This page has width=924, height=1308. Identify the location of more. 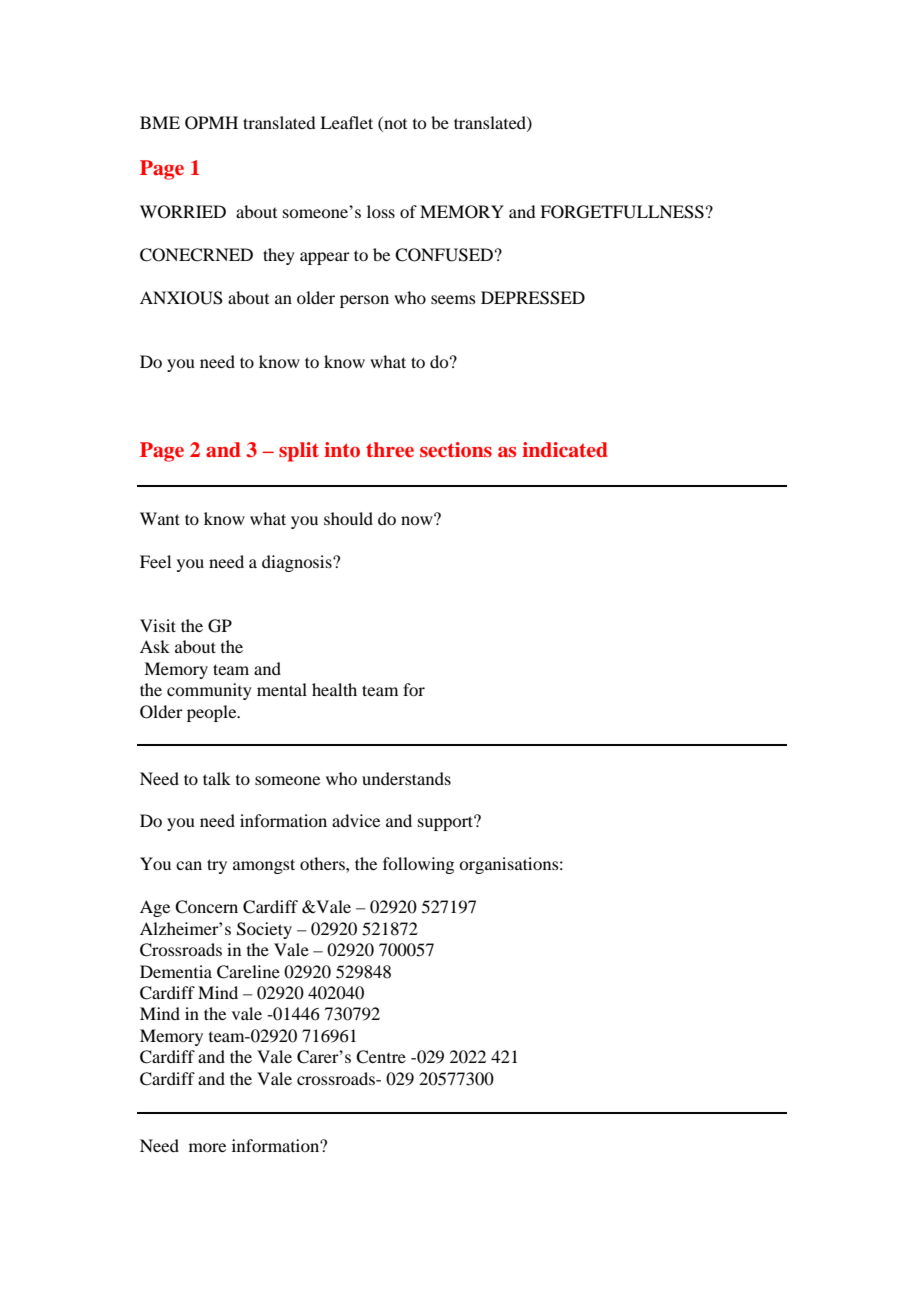
(207, 1147).
